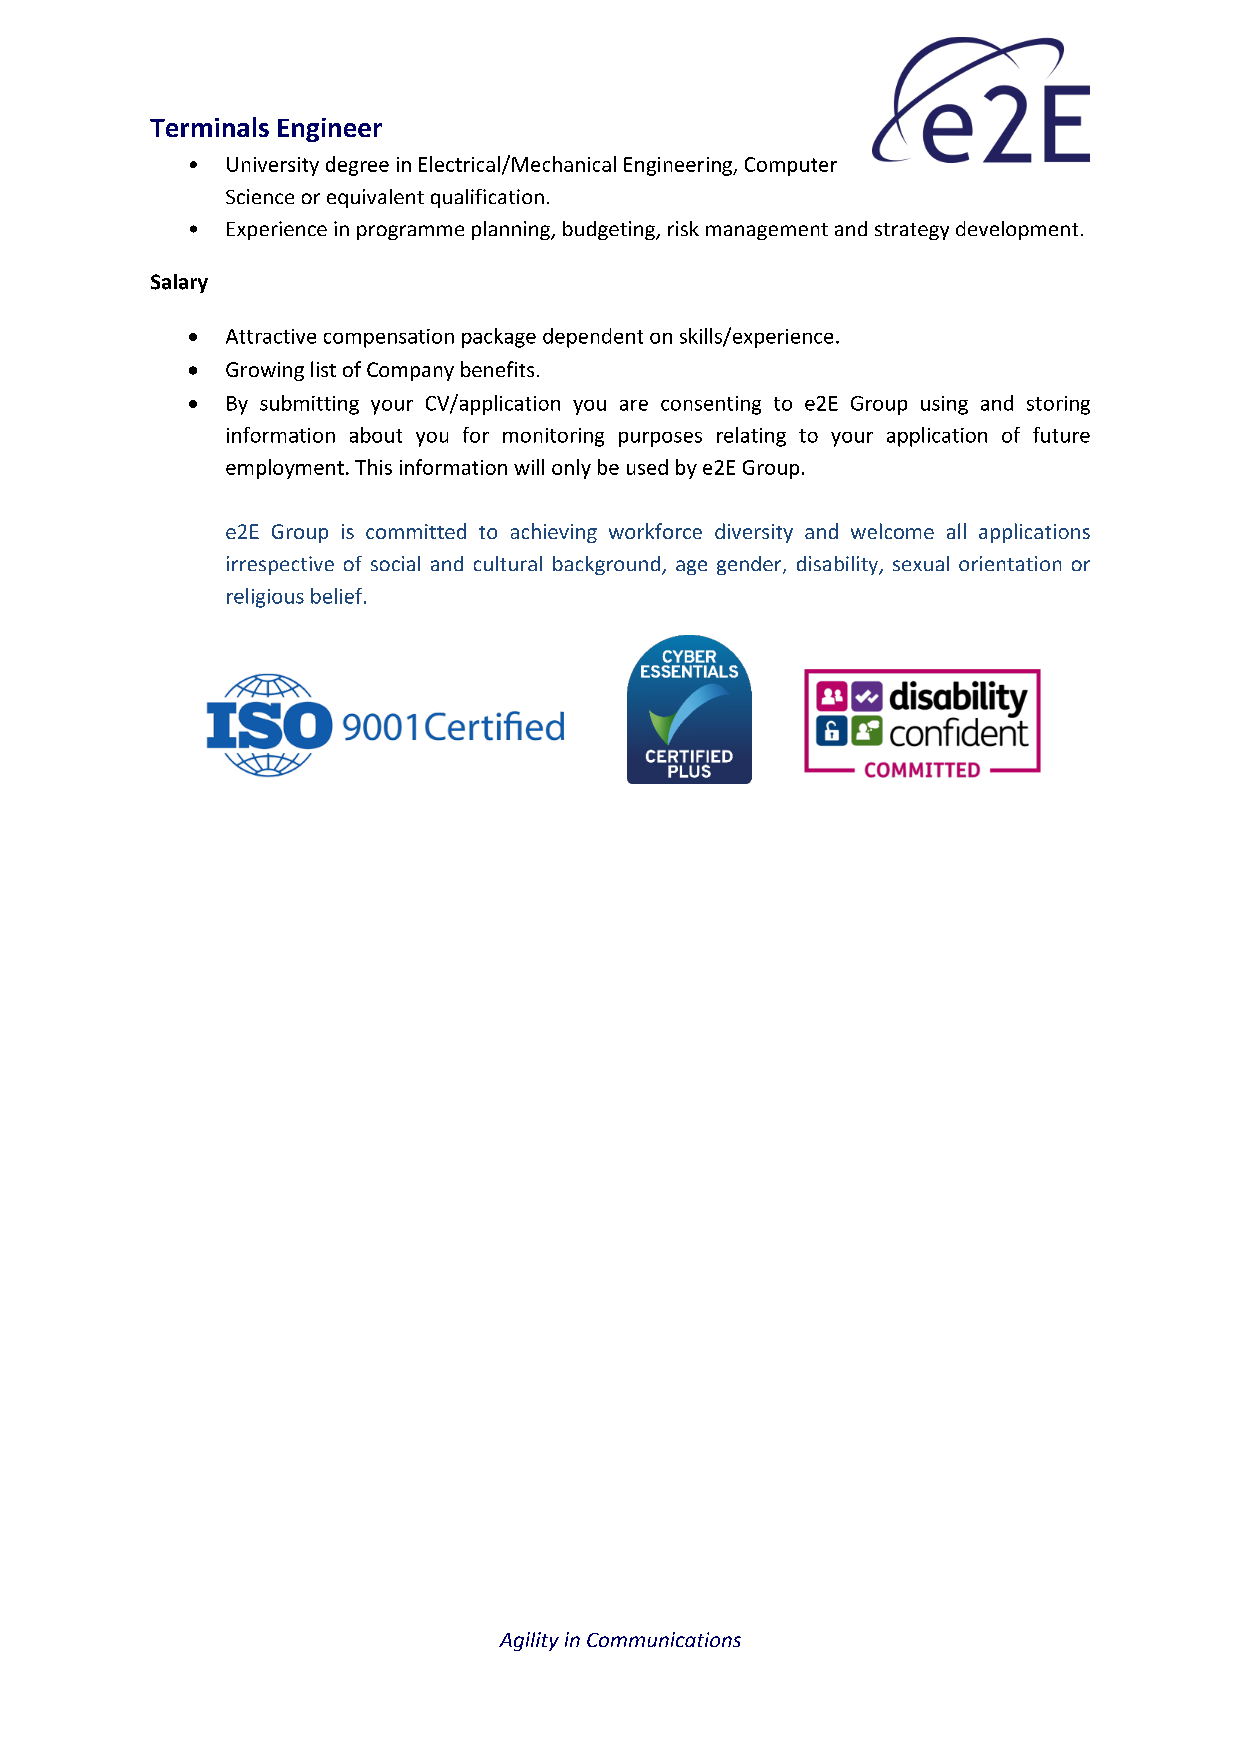  What do you see at coordinates (529, 1641) in the document?
I see `Agility` at bounding box center [529, 1641].
